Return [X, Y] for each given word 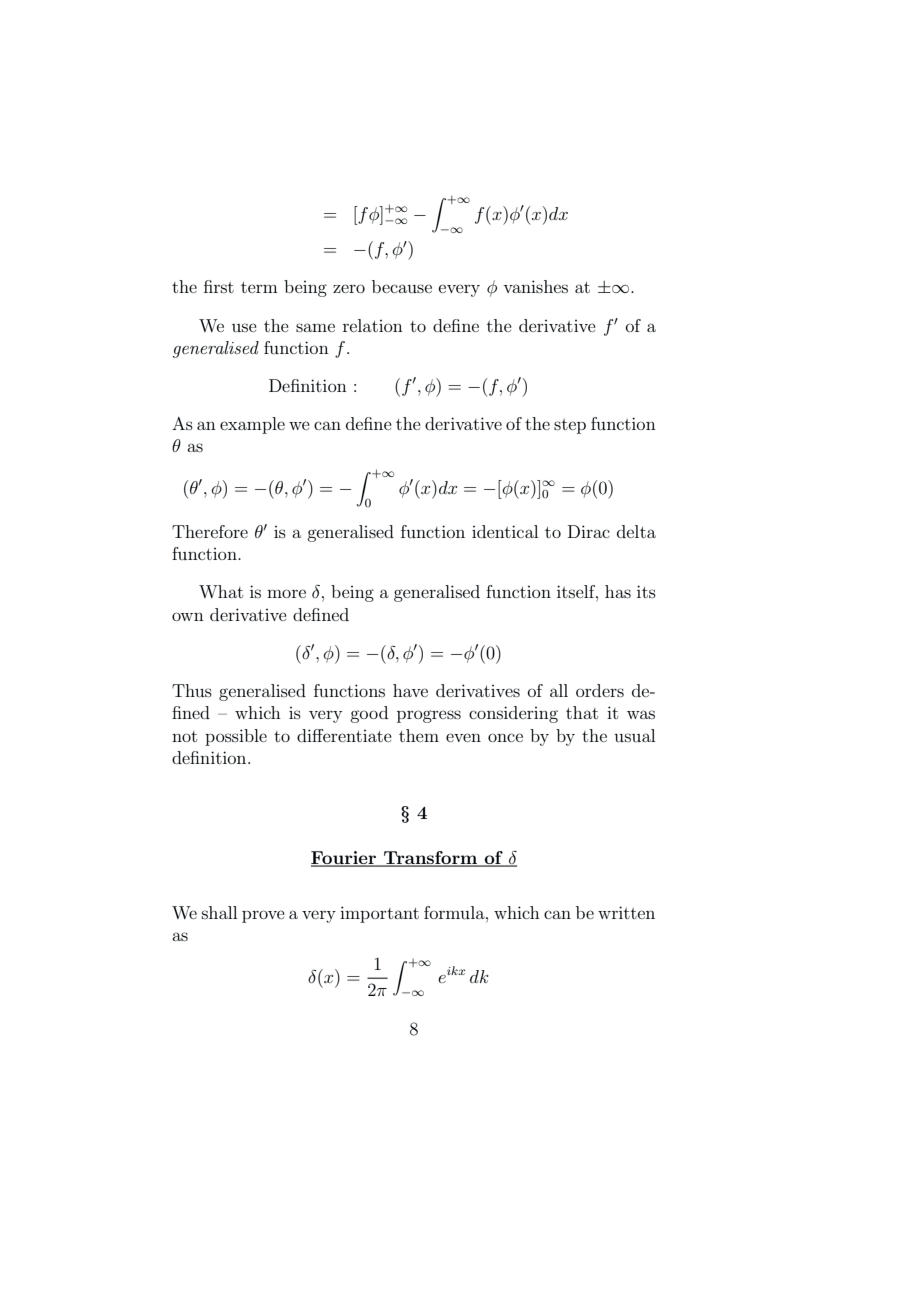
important [379, 914]
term [259, 287]
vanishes [535, 286]
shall [219, 912]
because [402, 286]
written [626, 912]
